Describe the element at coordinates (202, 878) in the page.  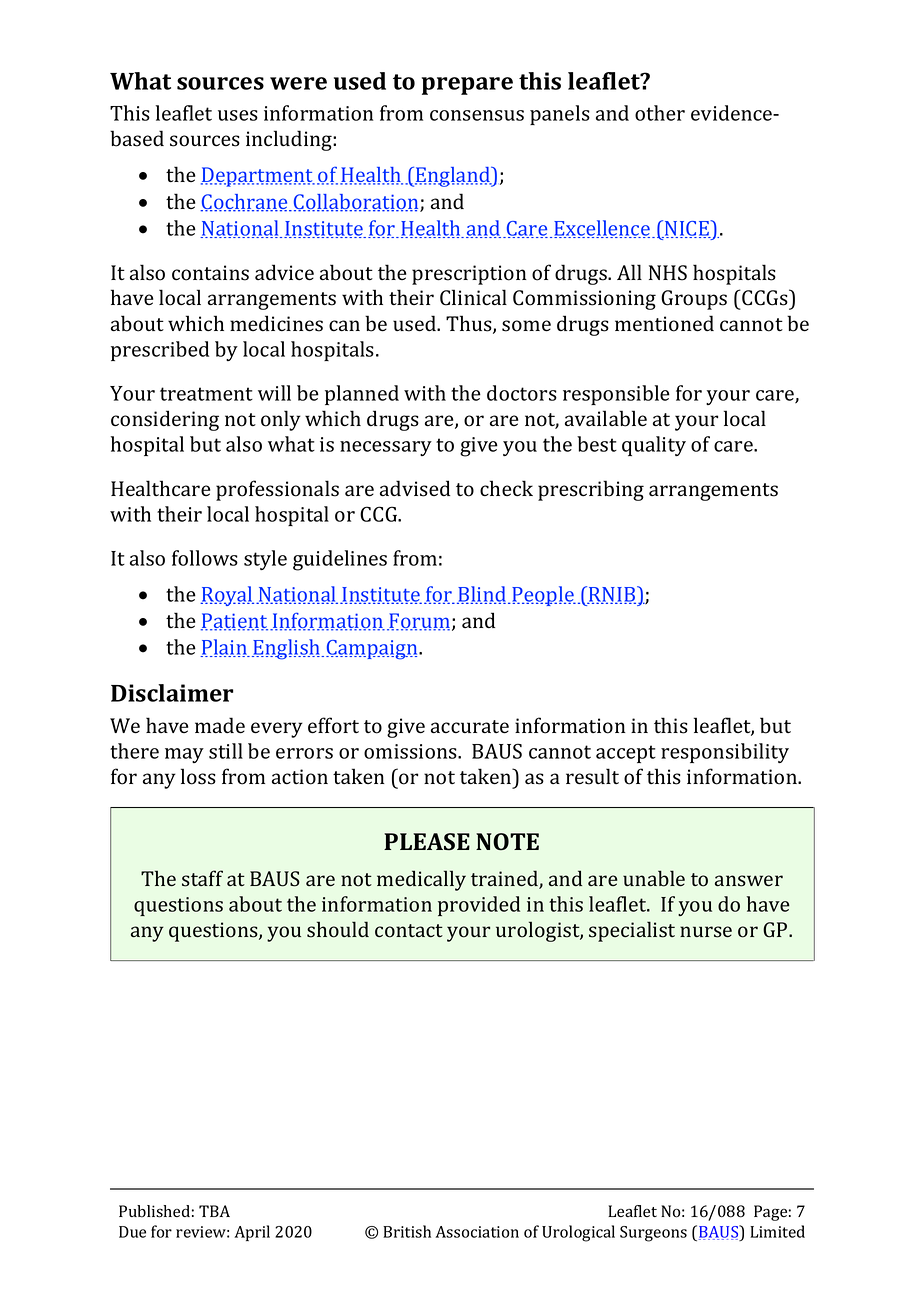
I see `staff` at that location.
